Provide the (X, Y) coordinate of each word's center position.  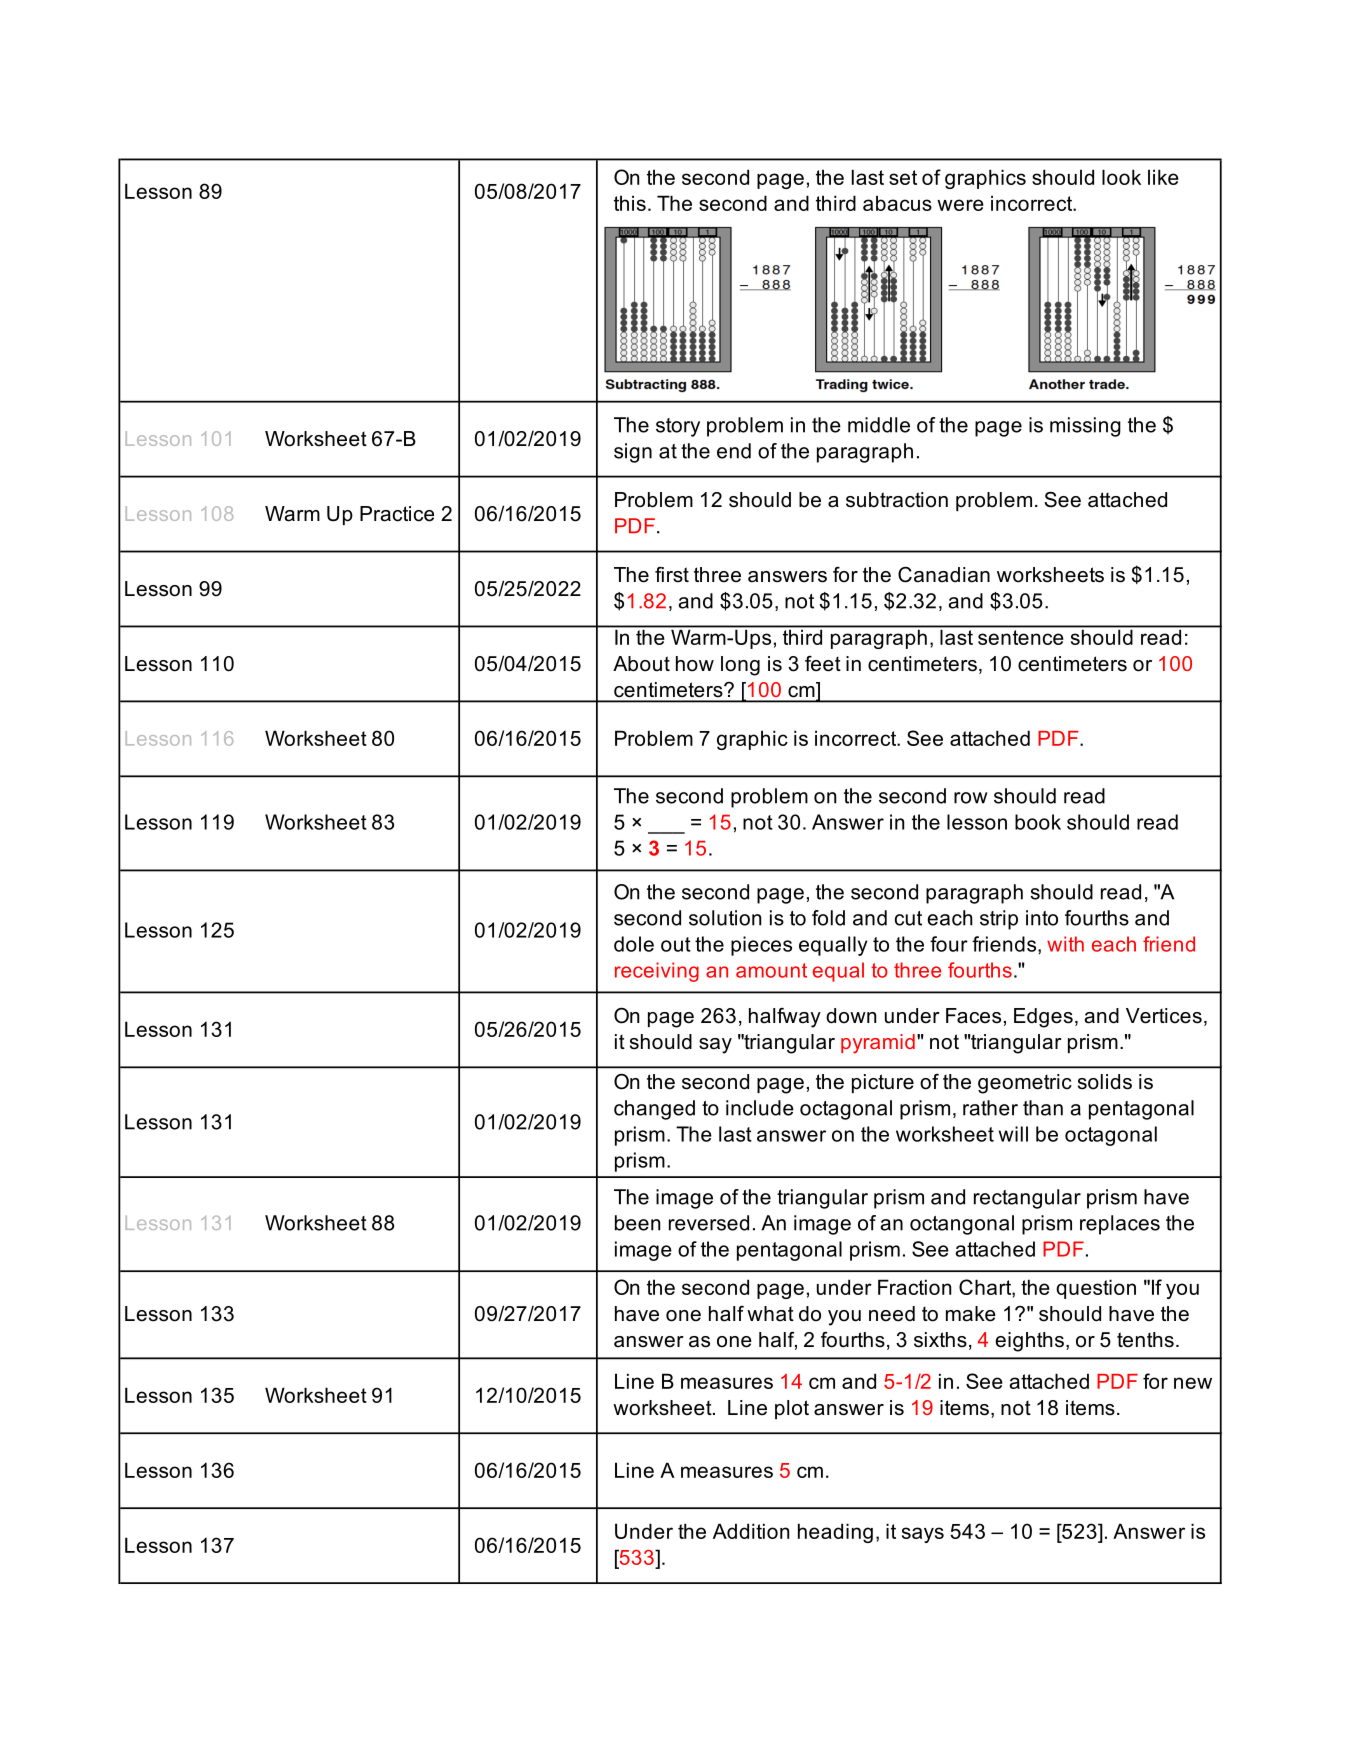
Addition (751, 1531)
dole (634, 944)
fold (828, 918)
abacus (897, 203)
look (1121, 177)
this (630, 203)
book (1038, 822)
